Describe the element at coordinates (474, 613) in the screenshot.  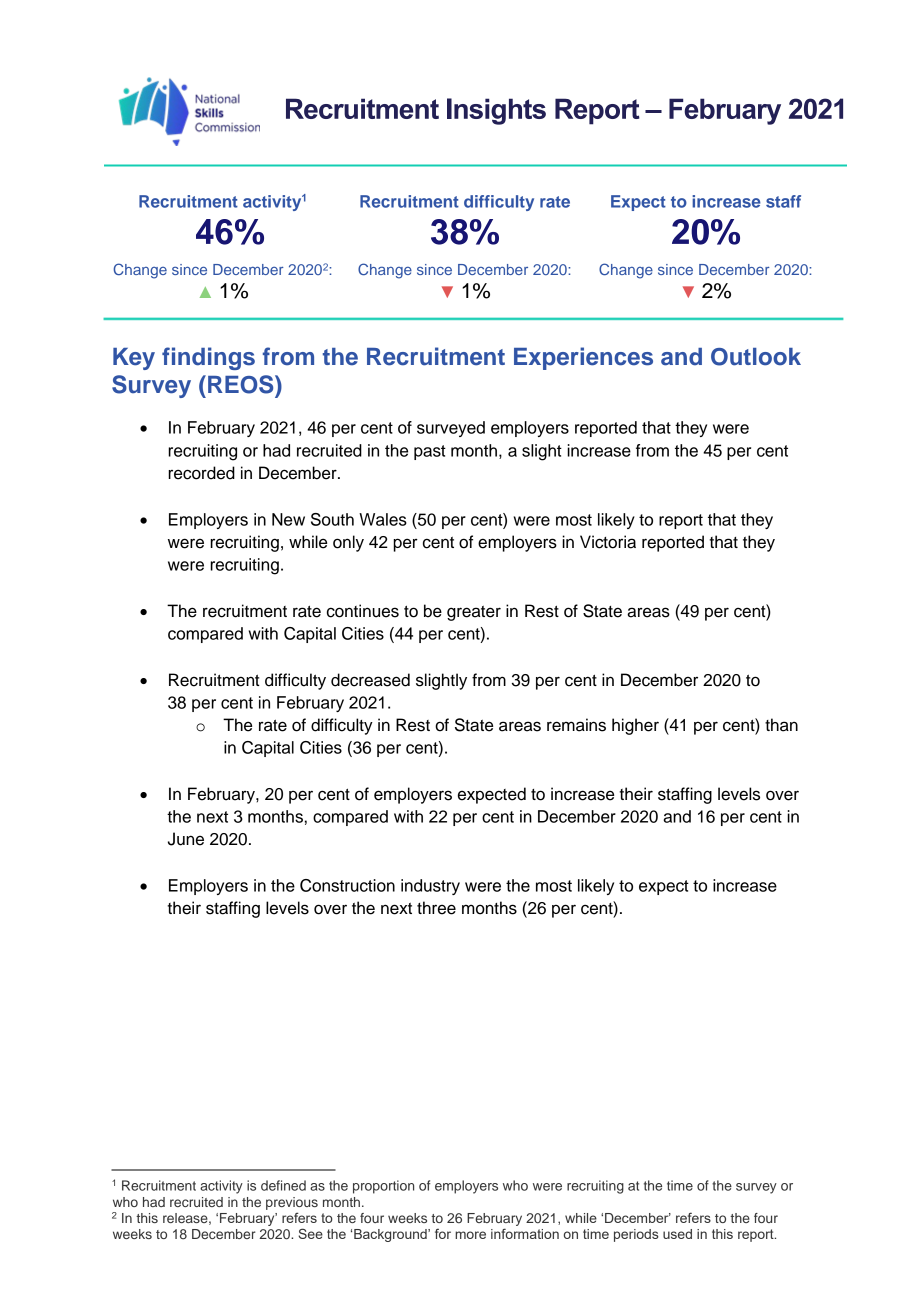
I see `greater` at that location.
